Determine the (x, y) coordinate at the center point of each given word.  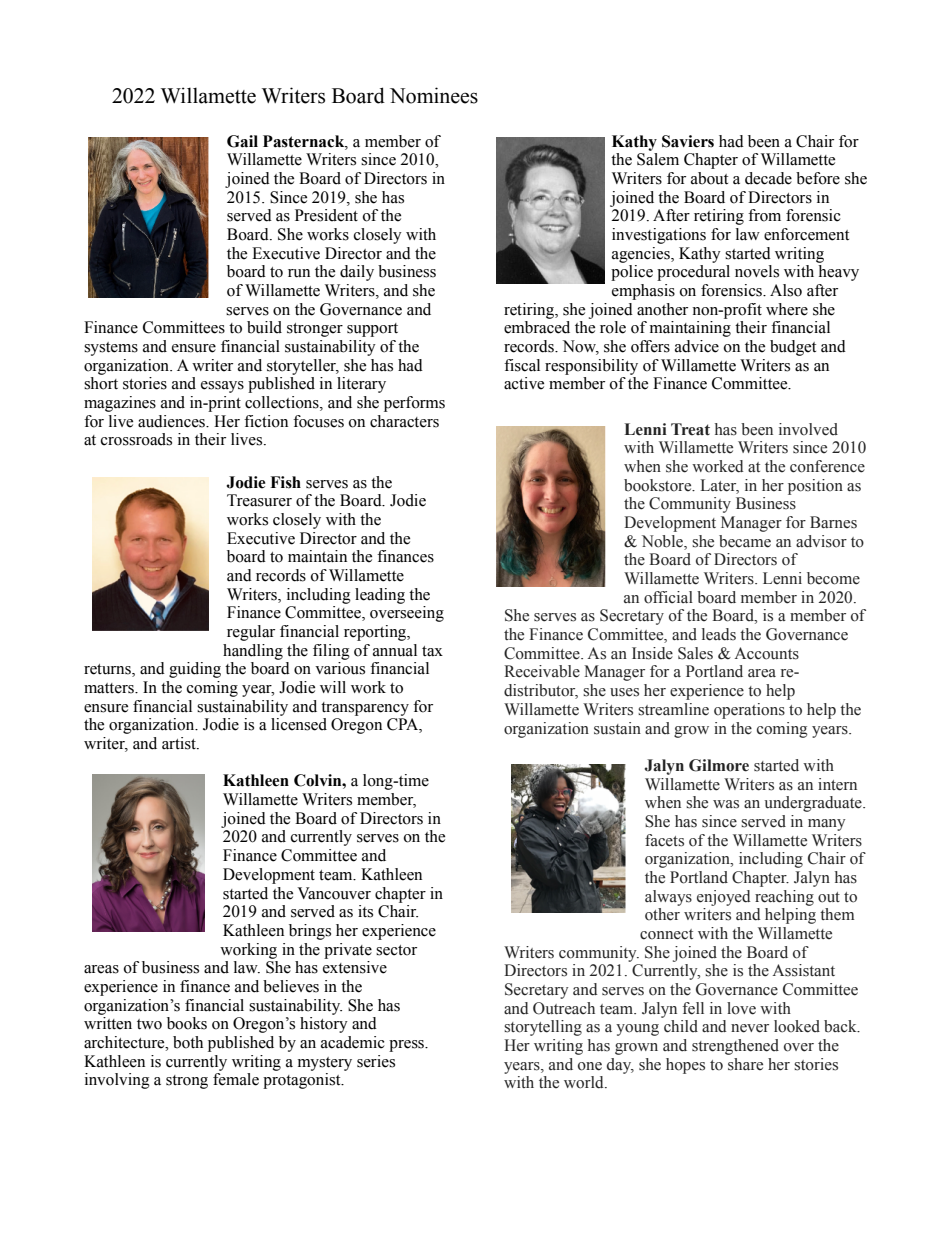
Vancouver (334, 893)
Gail (242, 141)
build (264, 327)
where (787, 309)
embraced (537, 327)
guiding (195, 670)
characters (404, 421)
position (815, 487)
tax (432, 651)
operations (749, 711)
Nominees (434, 95)
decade (768, 178)
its (365, 911)
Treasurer (259, 500)
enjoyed (723, 898)
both (188, 1042)
